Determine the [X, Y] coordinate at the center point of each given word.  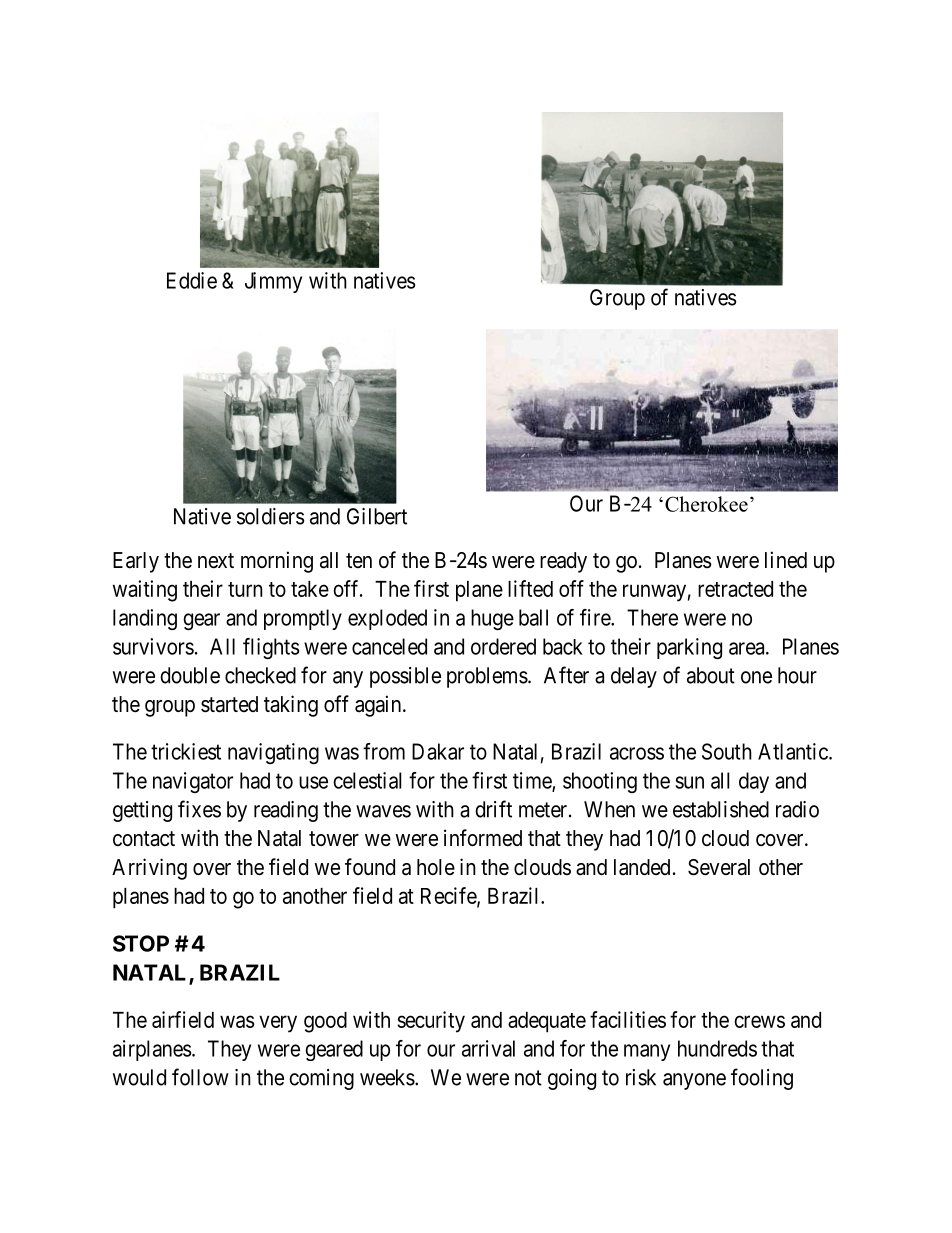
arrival [488, 1048]
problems [487, 677]
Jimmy [273, 282]
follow [200, 1077]
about [711, 675]
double [190, 675]
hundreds [717, 1048]
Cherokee [706, 504]
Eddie [192, 280]
